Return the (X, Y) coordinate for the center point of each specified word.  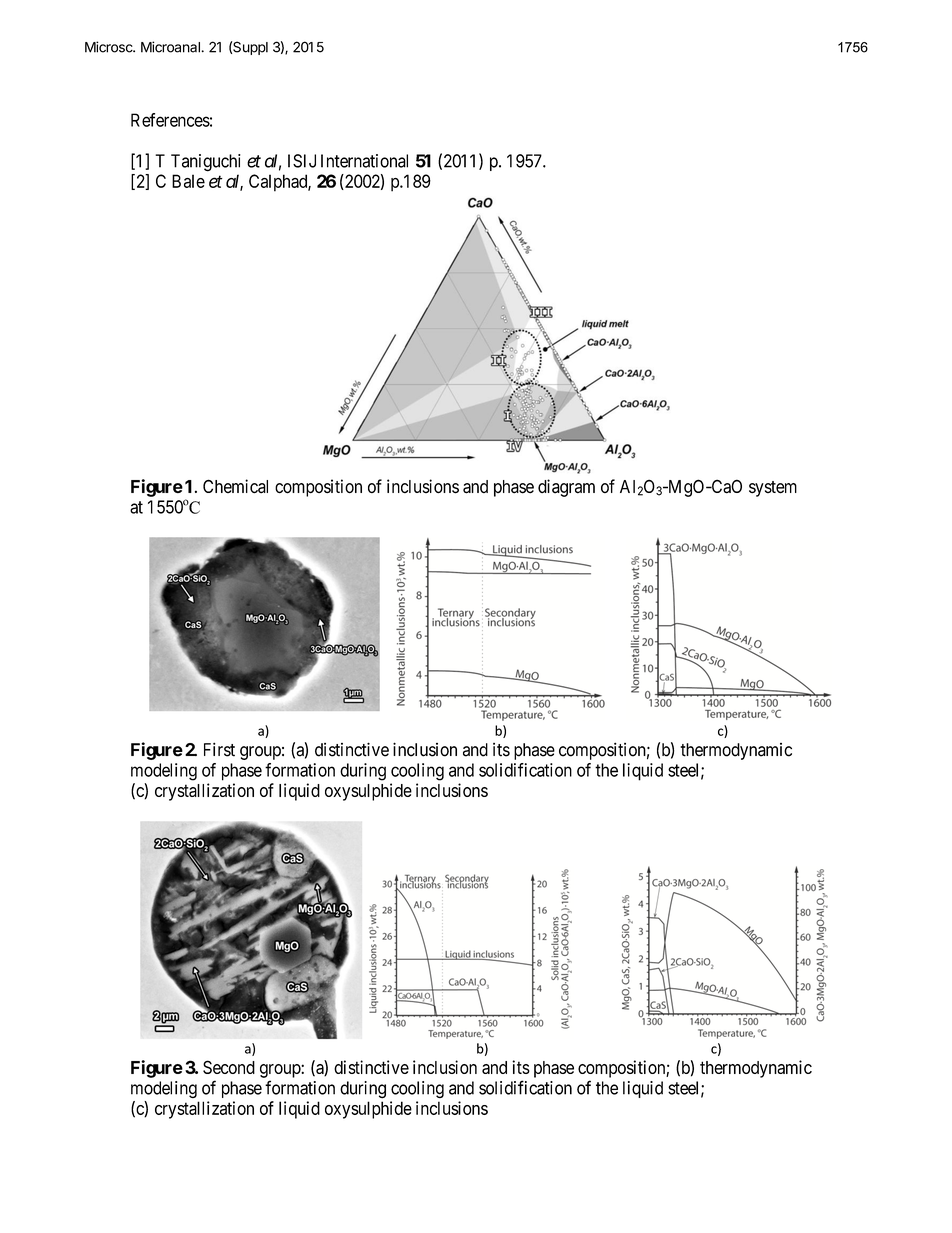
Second (229, 1067)
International (364, 161)
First (219, 749)
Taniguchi (206, 163)
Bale (188, 181)
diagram (566, 488)
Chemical (235, 486)
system (773, 489)
